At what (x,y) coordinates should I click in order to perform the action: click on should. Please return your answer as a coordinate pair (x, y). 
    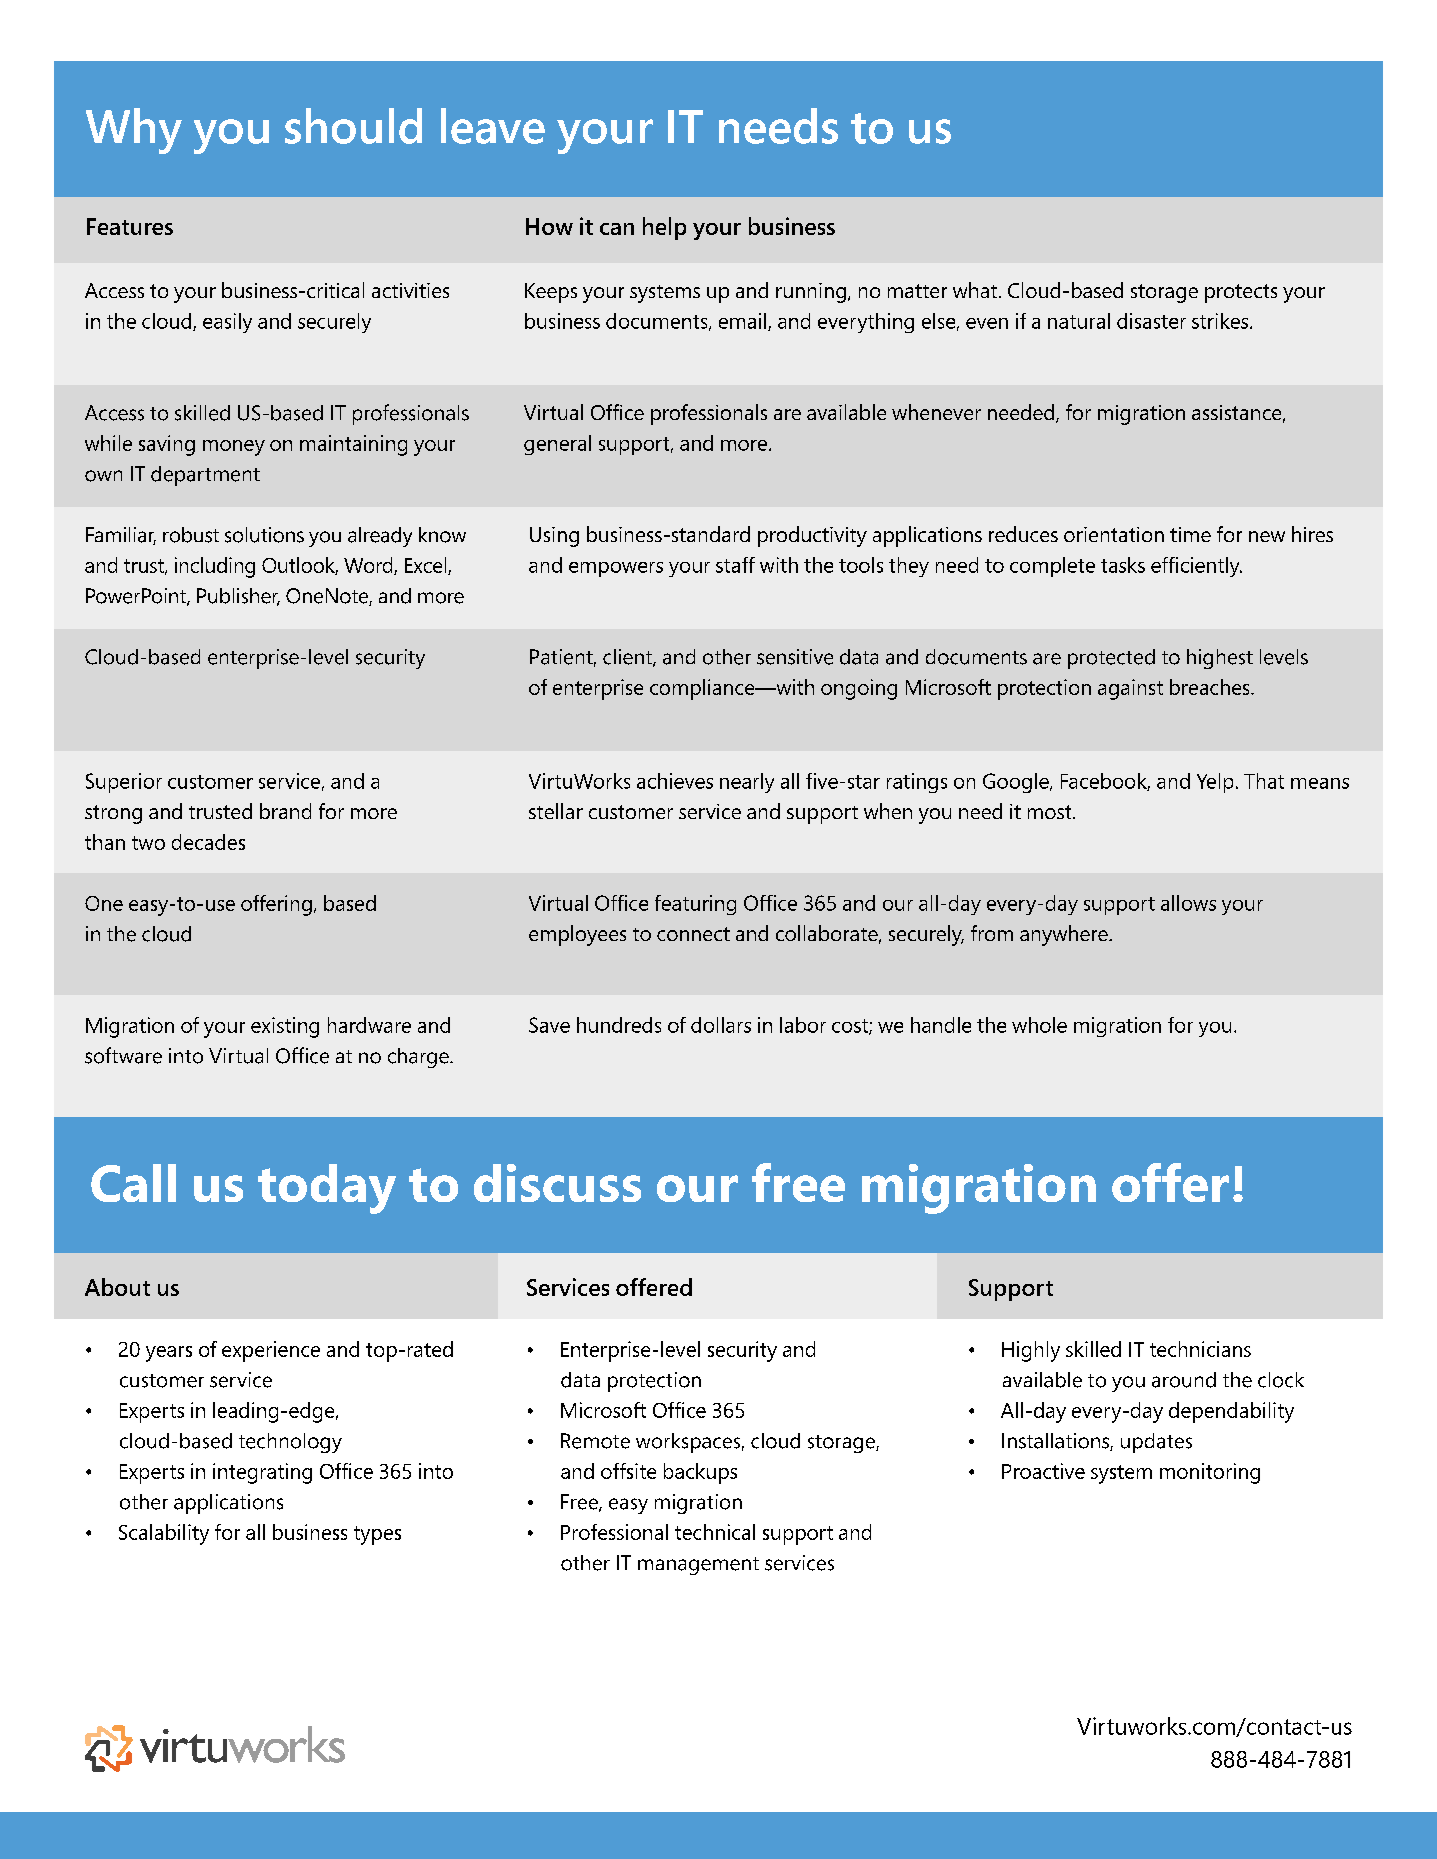
    Looking at the image, I should click on (353, 126).
